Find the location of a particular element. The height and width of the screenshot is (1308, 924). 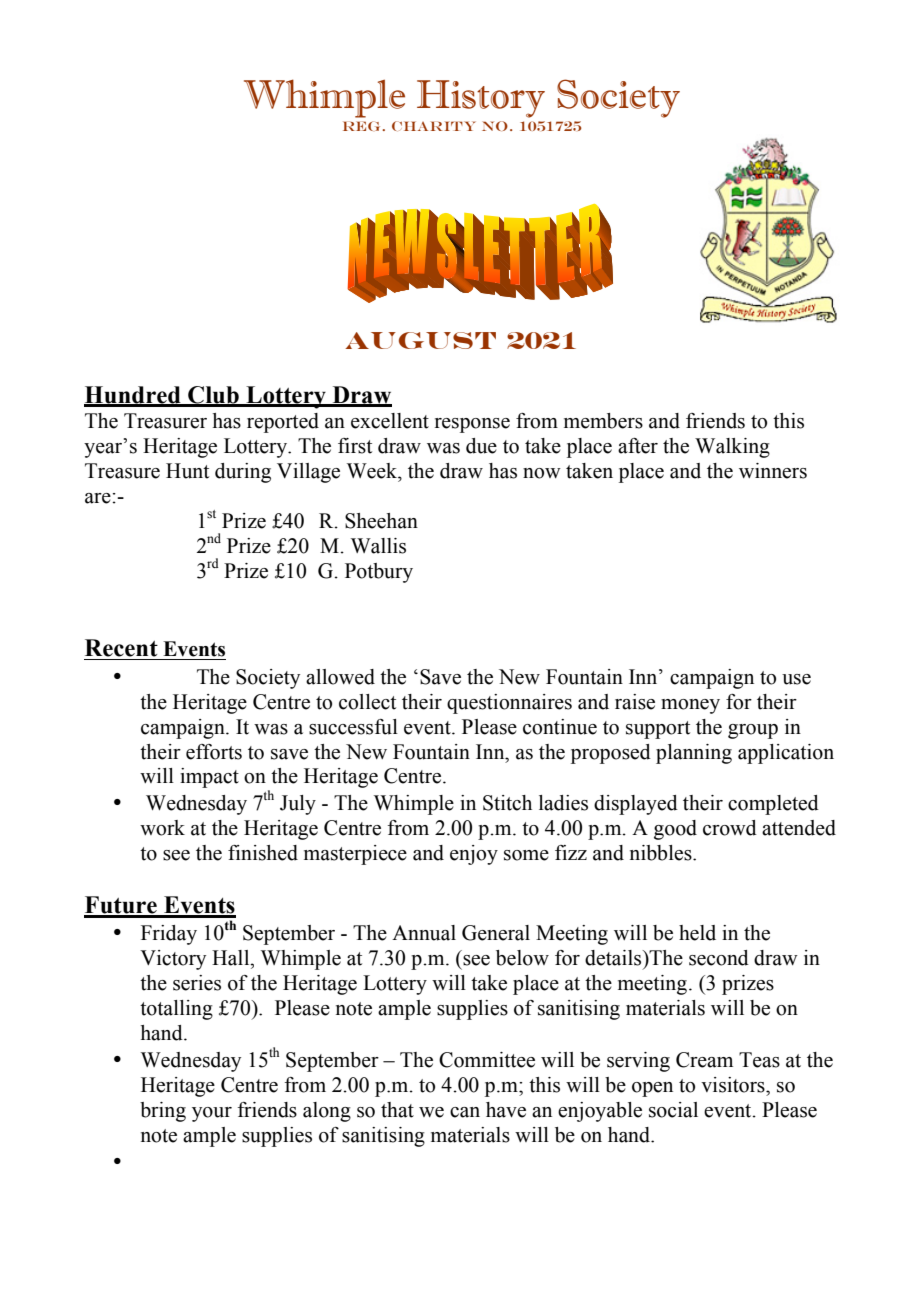

History is located at coordinates (481, 99).
